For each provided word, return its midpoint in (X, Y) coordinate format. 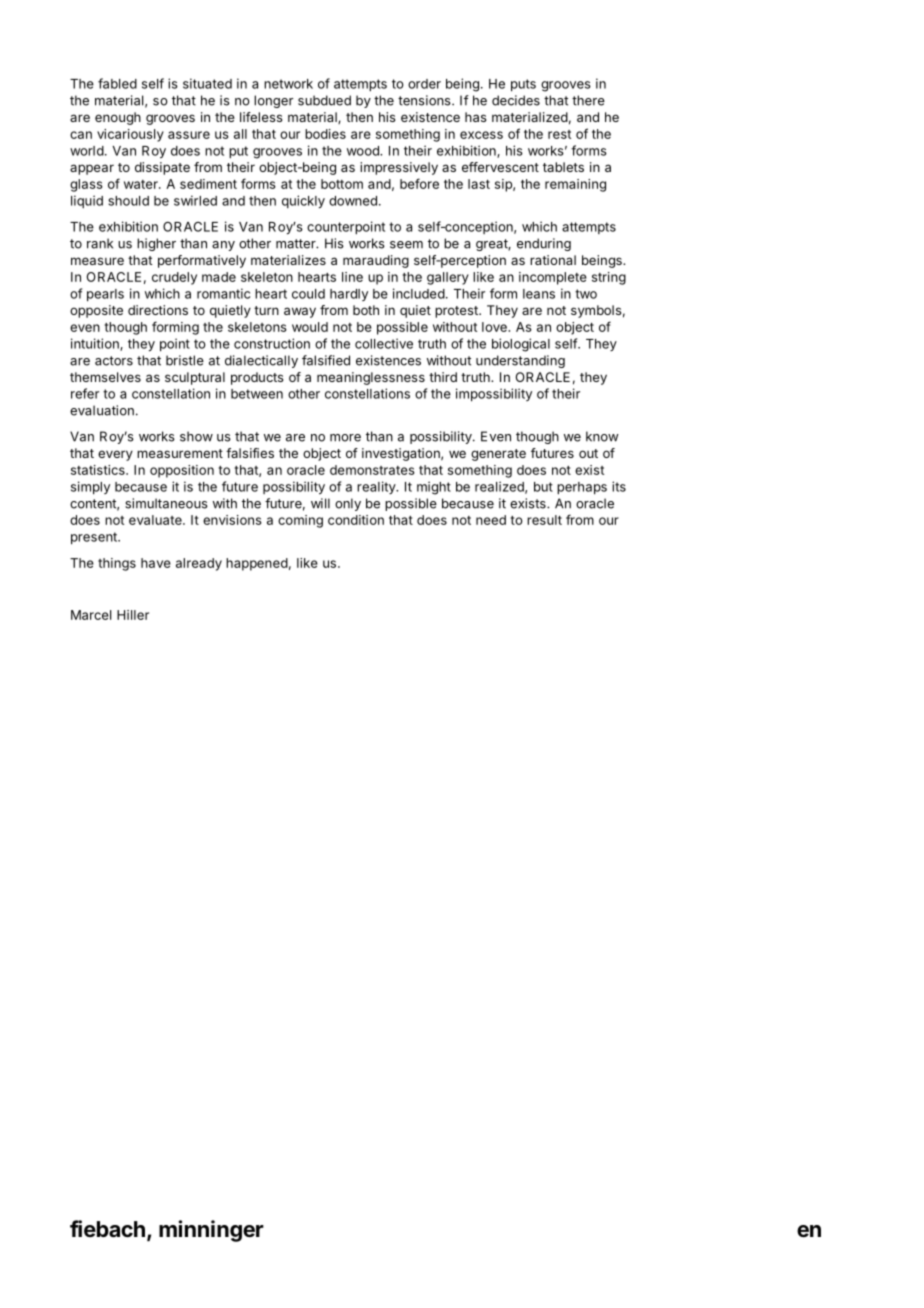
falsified (326, 360)
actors (114, 361)
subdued (324, 100)
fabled (117, 83)
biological (521, 345)
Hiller (133, 615)
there (588, 100)
